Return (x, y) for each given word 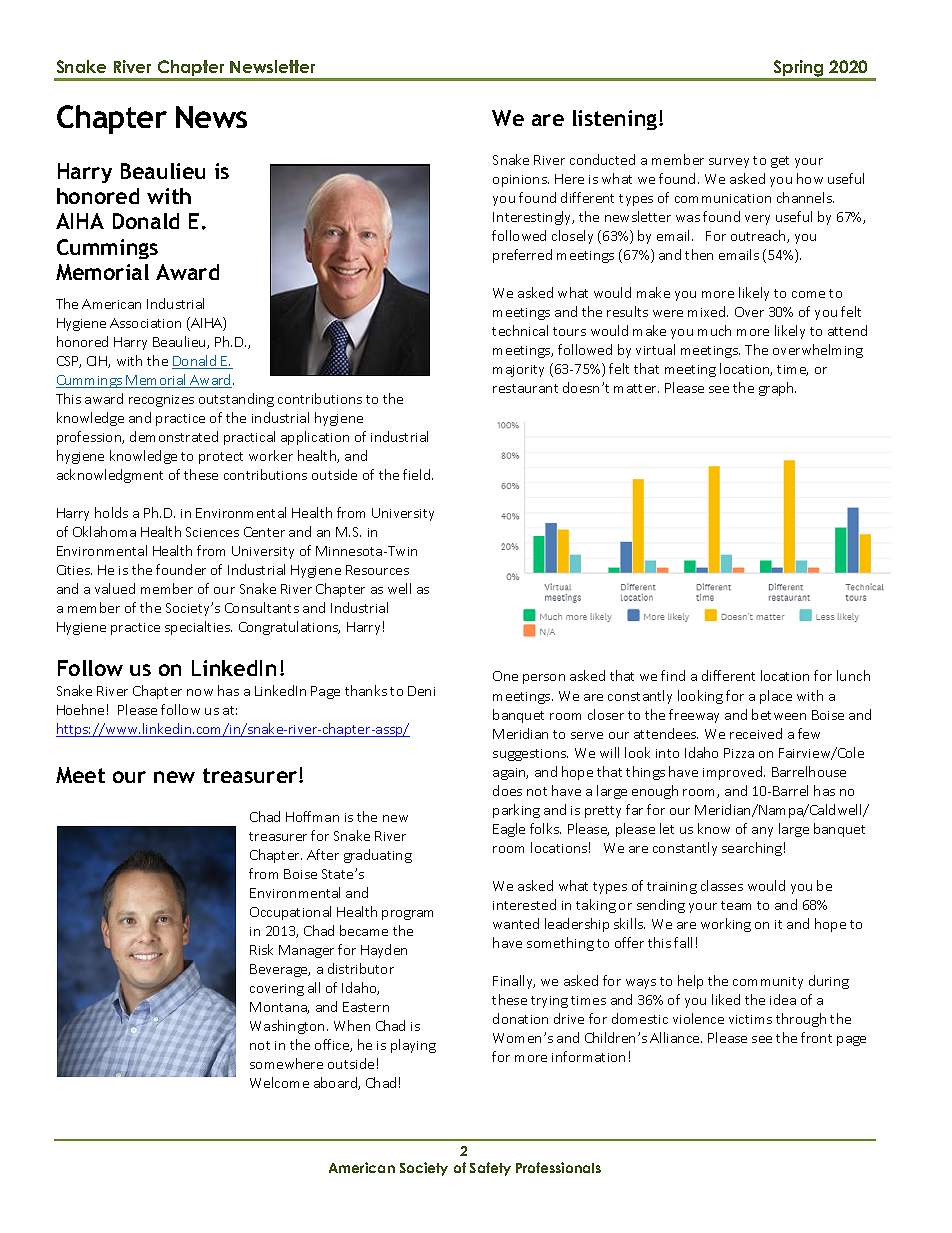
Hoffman (312, 816)
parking (516, 811)
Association (145, 323)
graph (777, 389)
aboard (336, 1083)
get (780, 162)
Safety (490, 1169)
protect (221, 458)
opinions (521, 181)
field (418, 474)
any (762, 832)
